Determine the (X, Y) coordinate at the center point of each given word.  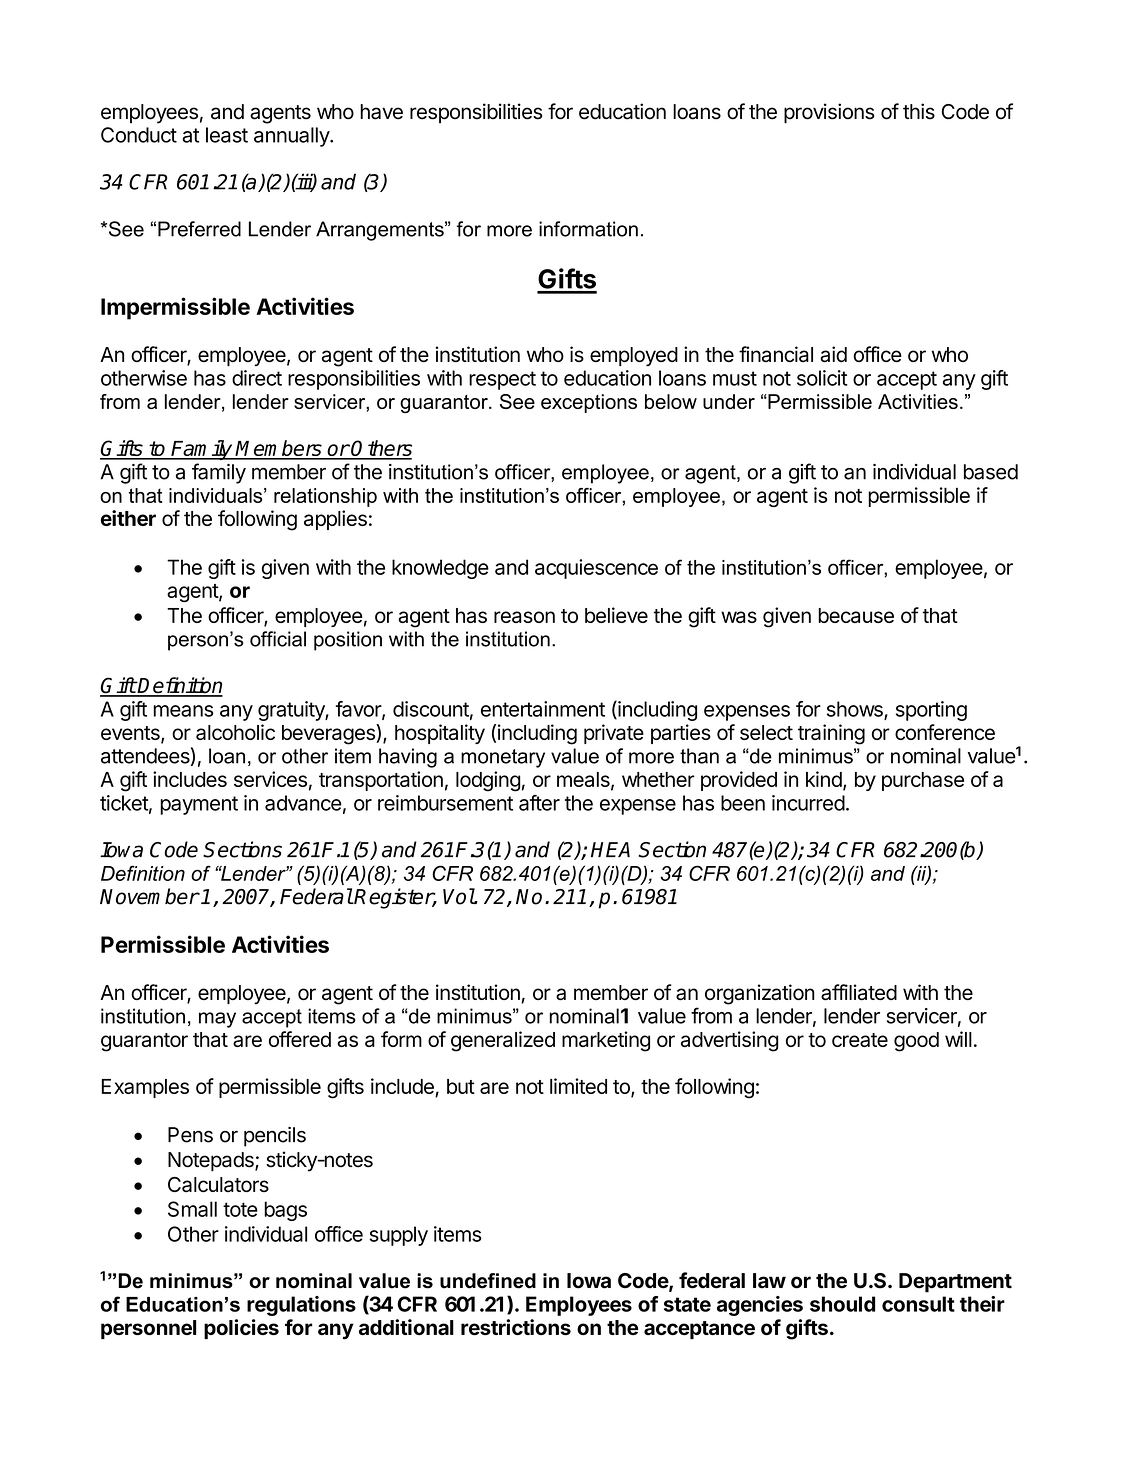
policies (241, 1329)
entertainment (543, 709)
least (227, 135)
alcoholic (235, 732)
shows (856, 710)
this (919, 111)
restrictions (516, 1327)
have (381, 112)
